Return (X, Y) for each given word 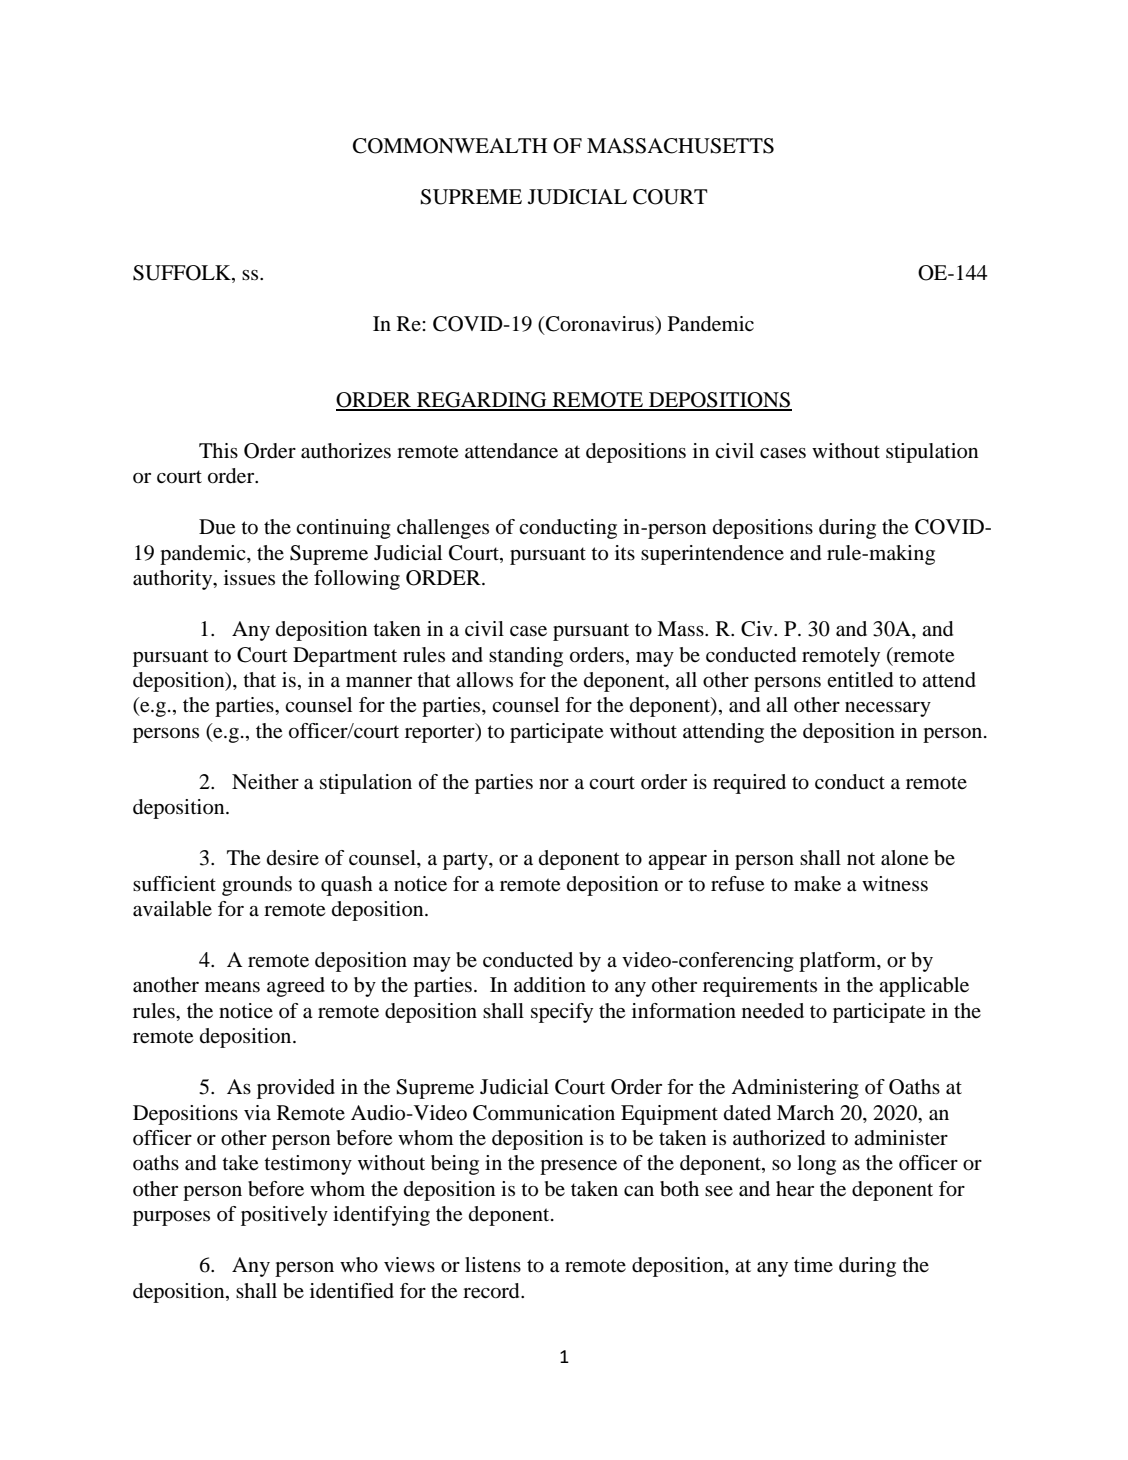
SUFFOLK (183, 274)
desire (293, 857)
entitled (860, 680)
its (625, 552)
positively (284, 1216)
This (218, 450)
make (817, 884)
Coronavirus (600, 324)
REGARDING (482, 401)
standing (526, 657)
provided (296, 1089)
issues (249, 578)
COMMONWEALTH (450, 146)
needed (773, 1011)
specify (562, 1013)
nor (554, 784)
